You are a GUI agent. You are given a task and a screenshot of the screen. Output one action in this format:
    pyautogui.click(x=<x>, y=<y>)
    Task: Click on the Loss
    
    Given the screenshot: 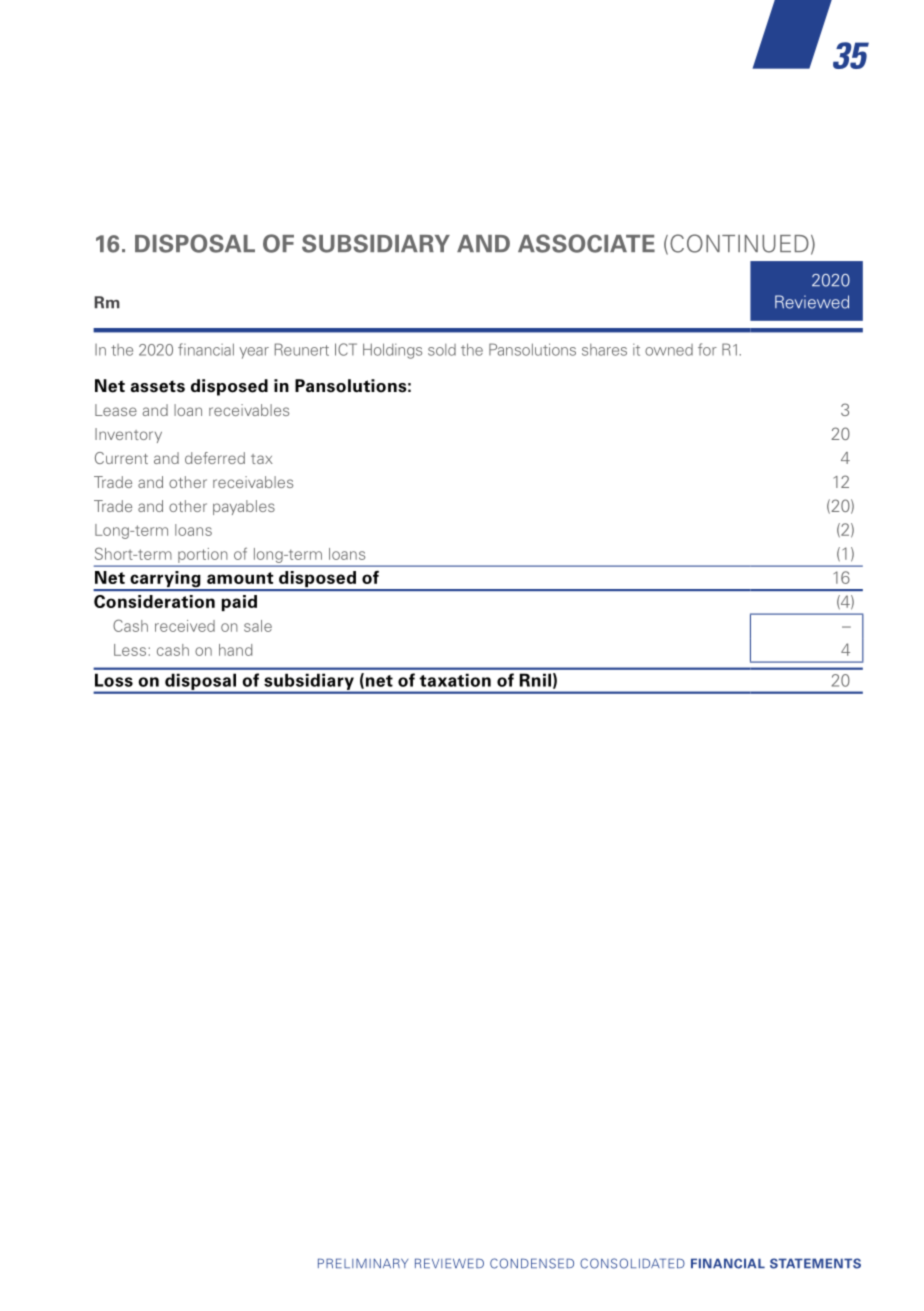 What is the action you would take?
    pyautogui.click(x=114, y=680)
